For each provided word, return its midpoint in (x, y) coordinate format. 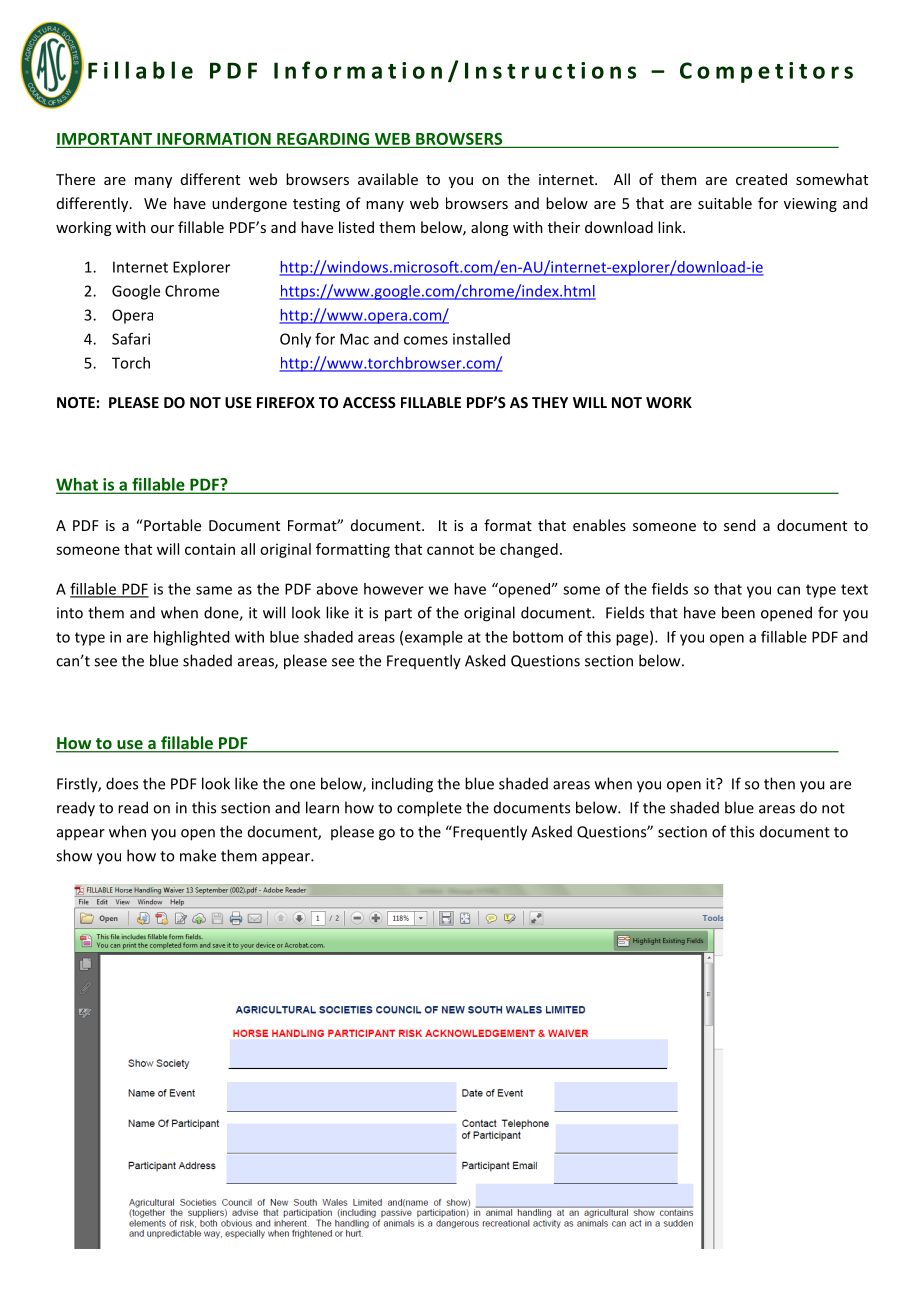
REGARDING (323, 139)
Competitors (766, 72)
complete (429, 809)
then (779, 783)
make (198, 855)
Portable (171, 525)
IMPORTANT (104, 139)
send (739, 525)
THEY (550, 402)
